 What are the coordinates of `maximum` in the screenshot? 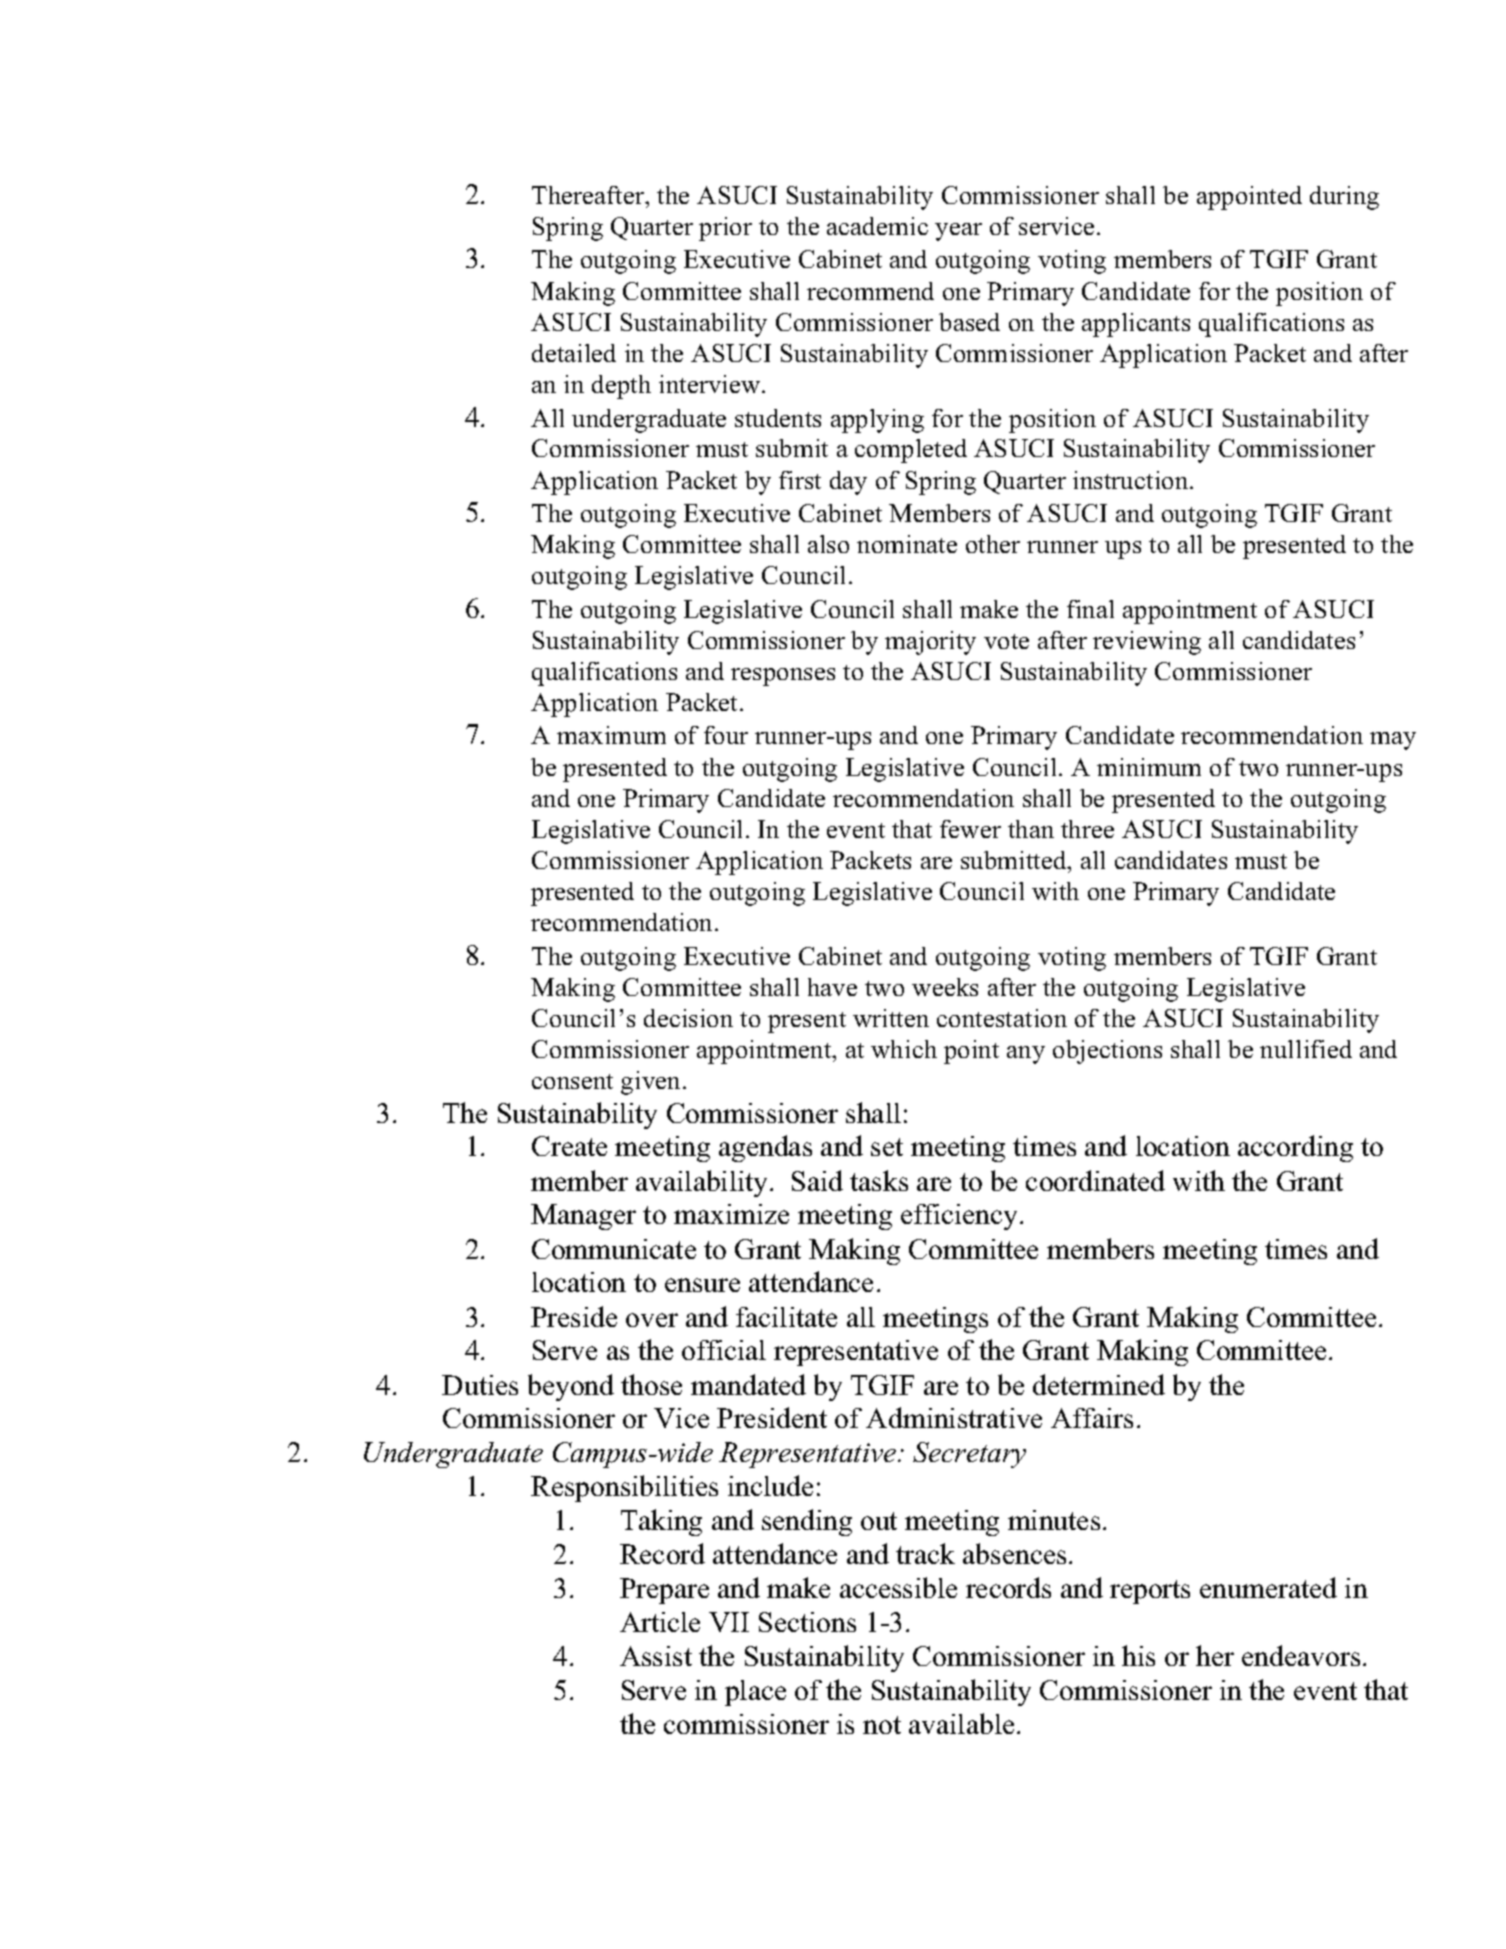 It's located at (611, 735).
